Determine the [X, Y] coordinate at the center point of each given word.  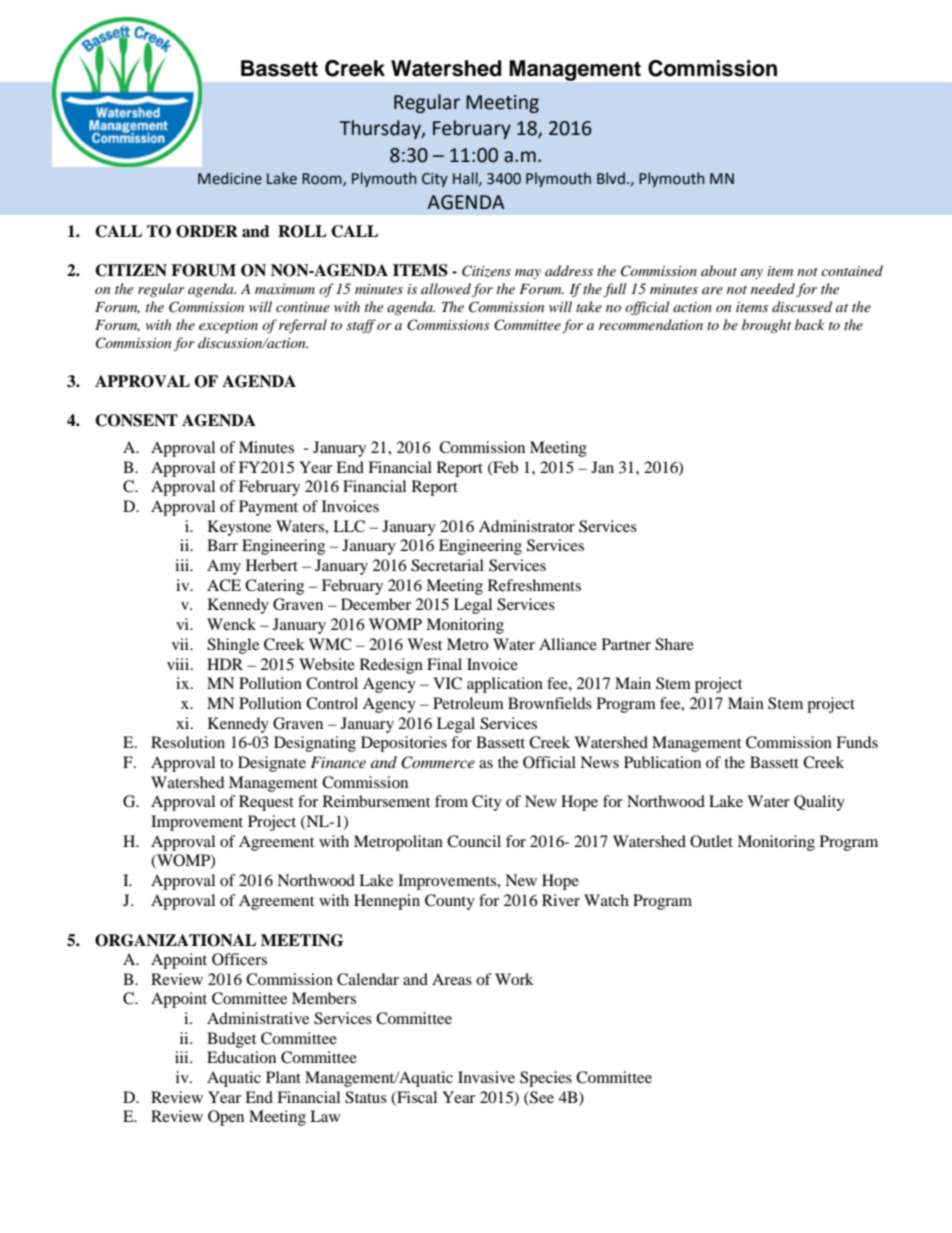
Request [266, 803]
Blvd [611, 178]
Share [674, 644]
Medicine [230, 178]
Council [474, 841]
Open [226, 1118]
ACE [224, 585]
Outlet [711, 841]
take [589, 306]
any [752, 274]
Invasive [486, 1077]
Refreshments [534, 585]
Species [546, 1079]
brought [766, 326]
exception [228, 327]
